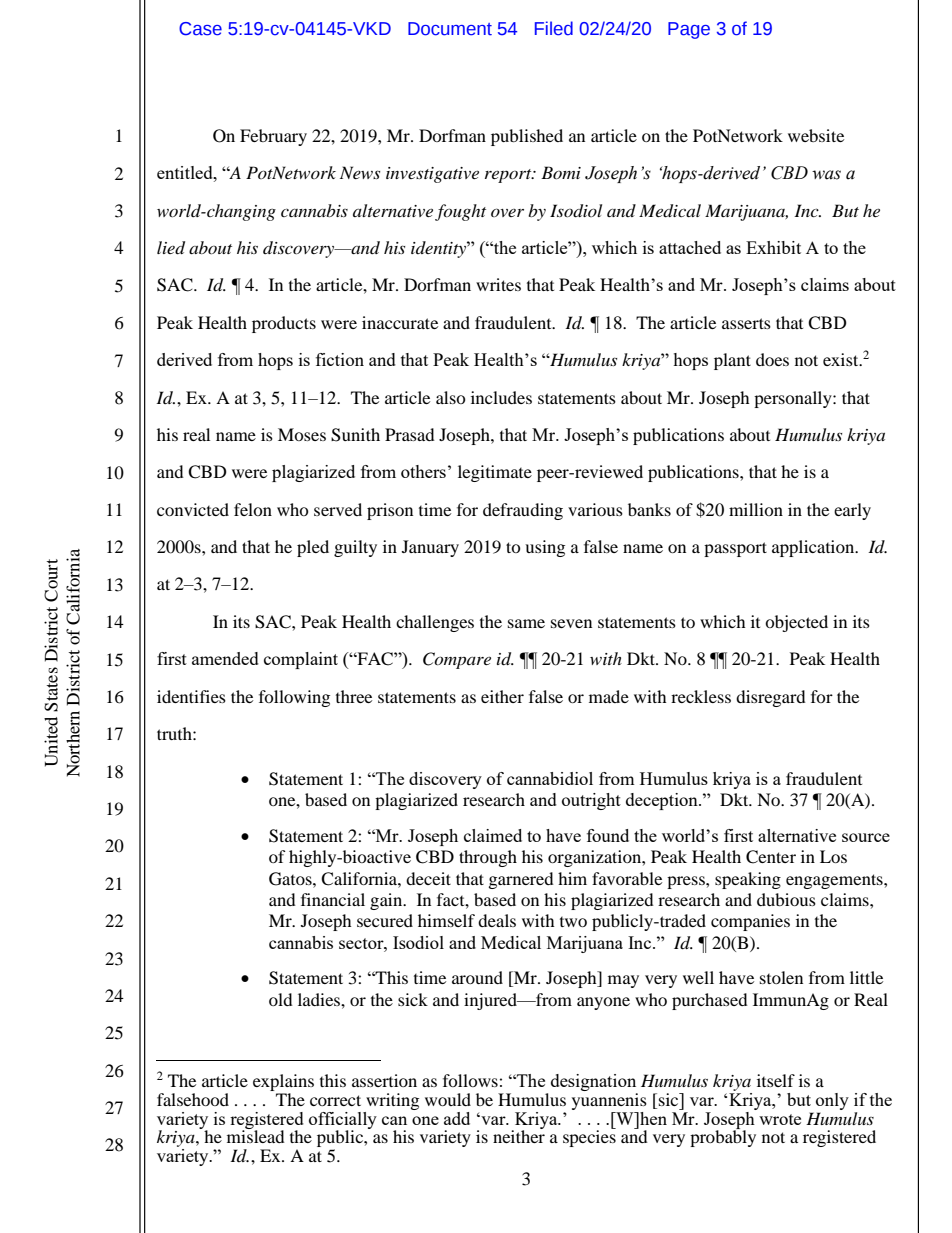 The width and height of the page is (952, 1233). Describe the element at coordinates (816, 135) in the page. I see `website` at that location.
